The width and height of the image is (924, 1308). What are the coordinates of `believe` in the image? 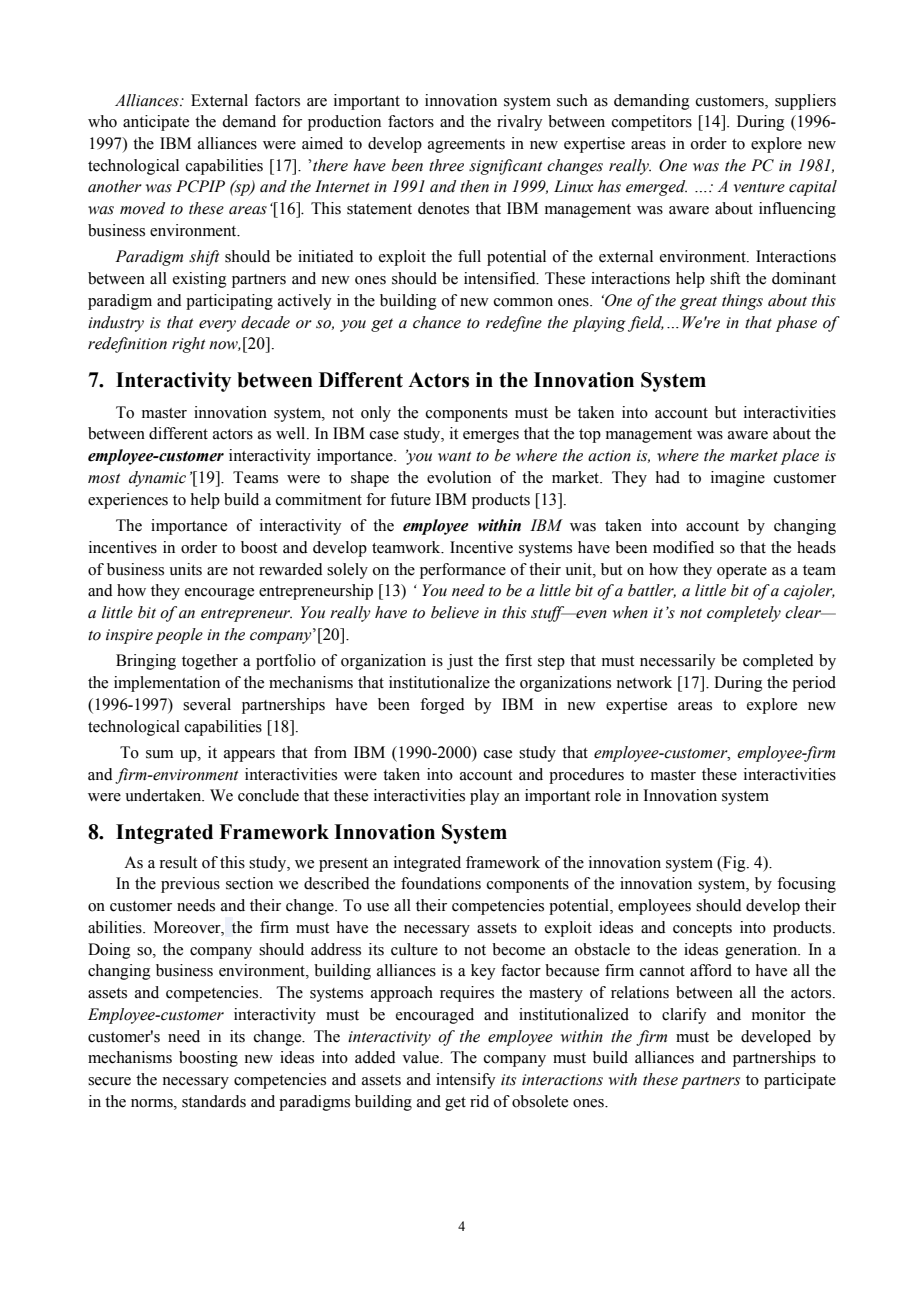 It's located at (455, 612).
